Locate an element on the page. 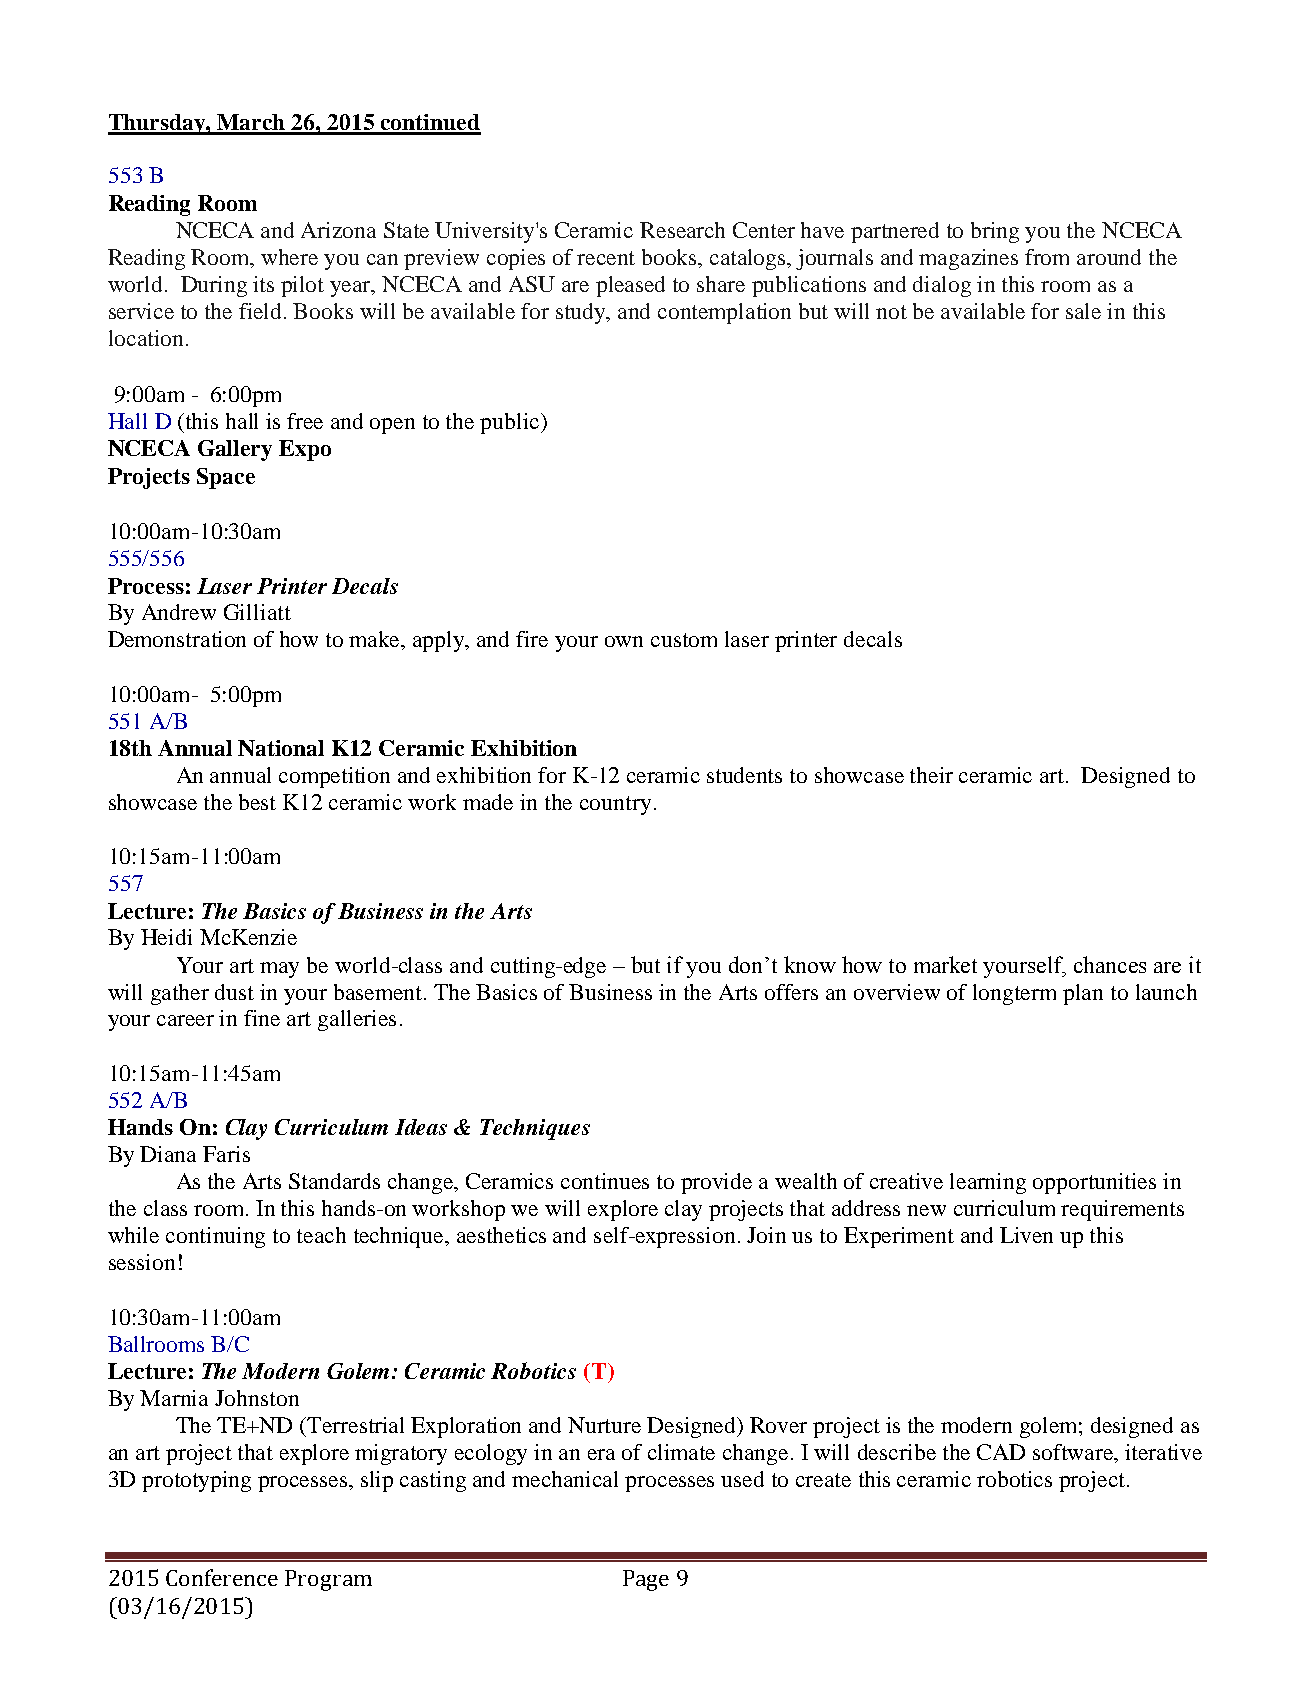  pleased is located at coordinates (630, 286).
